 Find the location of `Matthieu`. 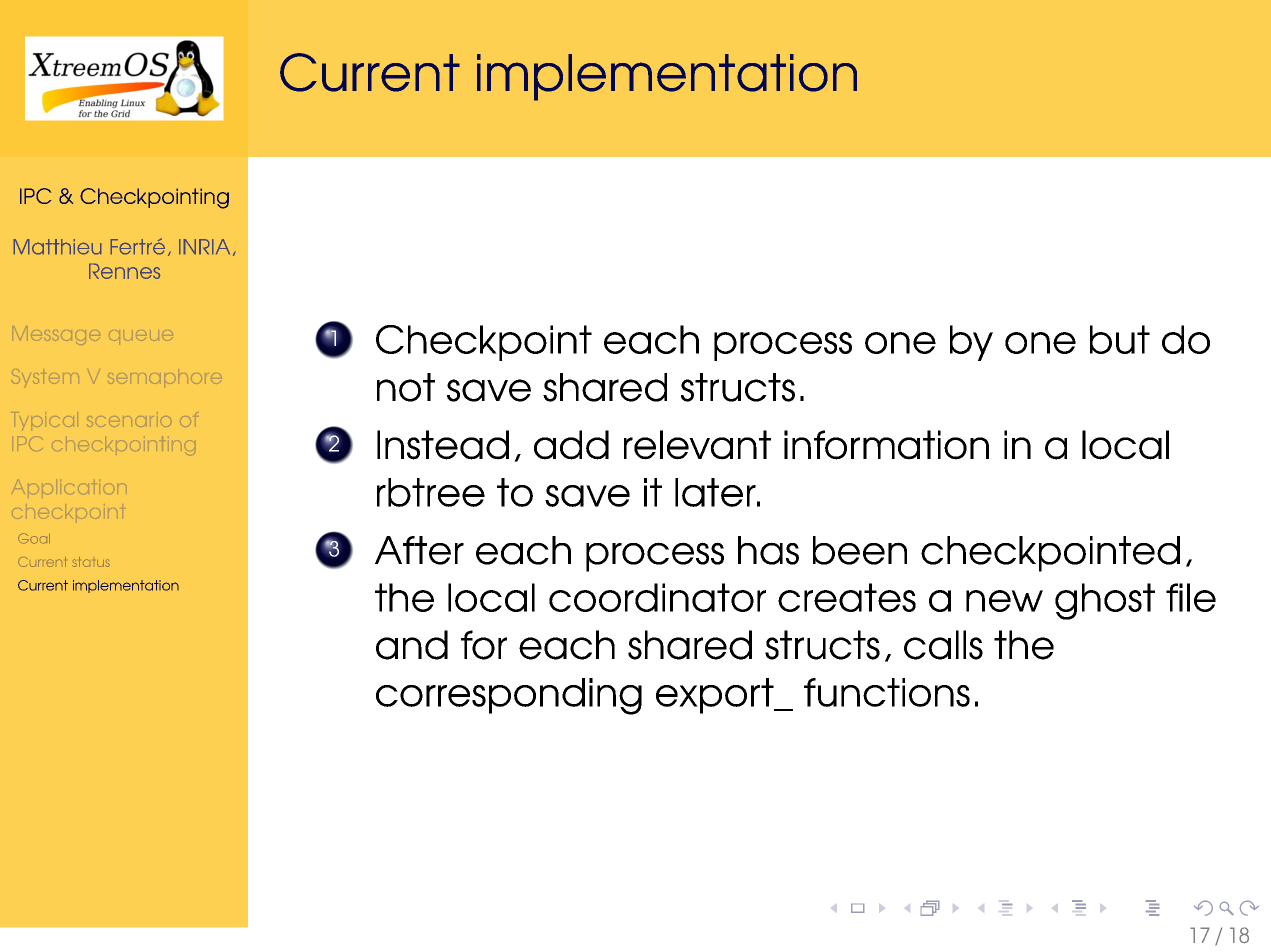

Matthieu is located at coordinates (57, 246).
